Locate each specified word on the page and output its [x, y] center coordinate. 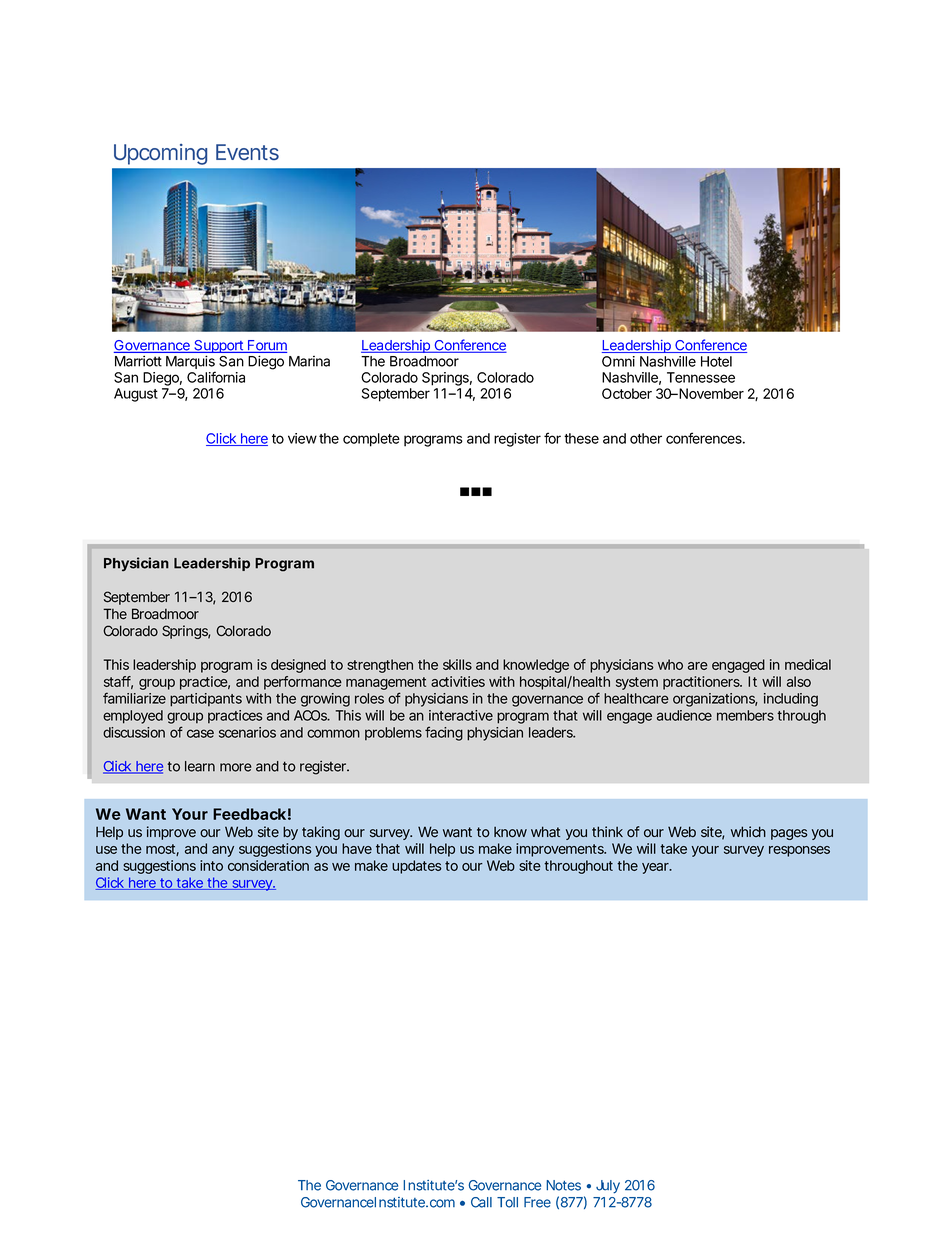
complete [371, 440]
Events [247, 152]
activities [458, 681]
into [211, 865]
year [657, 868]
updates [417, 867]
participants [206, 700]
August [136, 395]
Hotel [716, 361]
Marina [309, 361]
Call [481, 1202]
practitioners [702, 683]
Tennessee [701, 377]
